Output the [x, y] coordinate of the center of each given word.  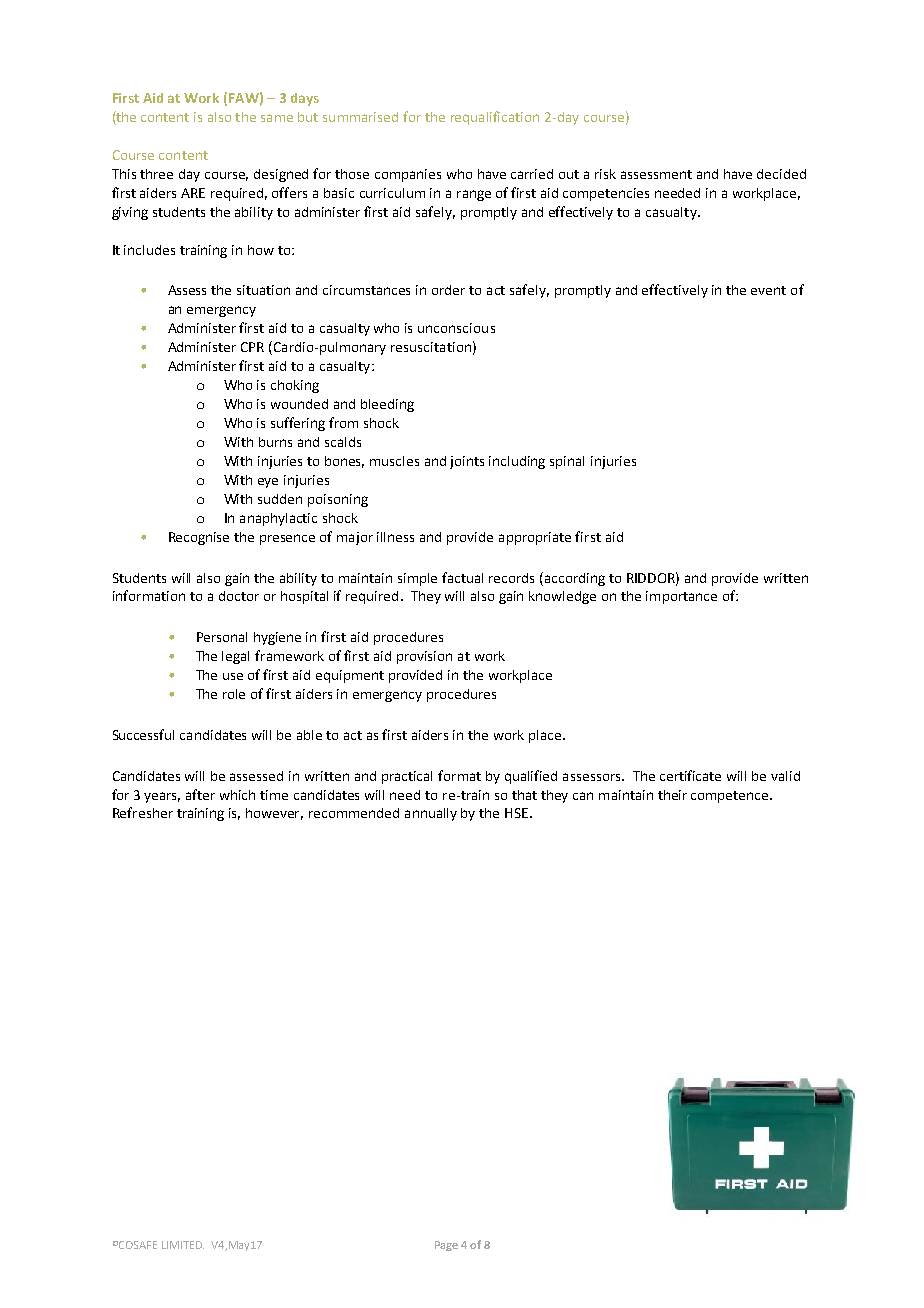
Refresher [143, 812]
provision [424, 657]
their [672, 795]
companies [408, 175]
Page [446, 1246]
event [768, 290]
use [233, 676]
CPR [252, 347]
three [156, 174]
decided [781, 174]
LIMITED [183, 1245]
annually [431, 814]
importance [681, 597]
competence [731, 797]
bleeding [387, 405]
